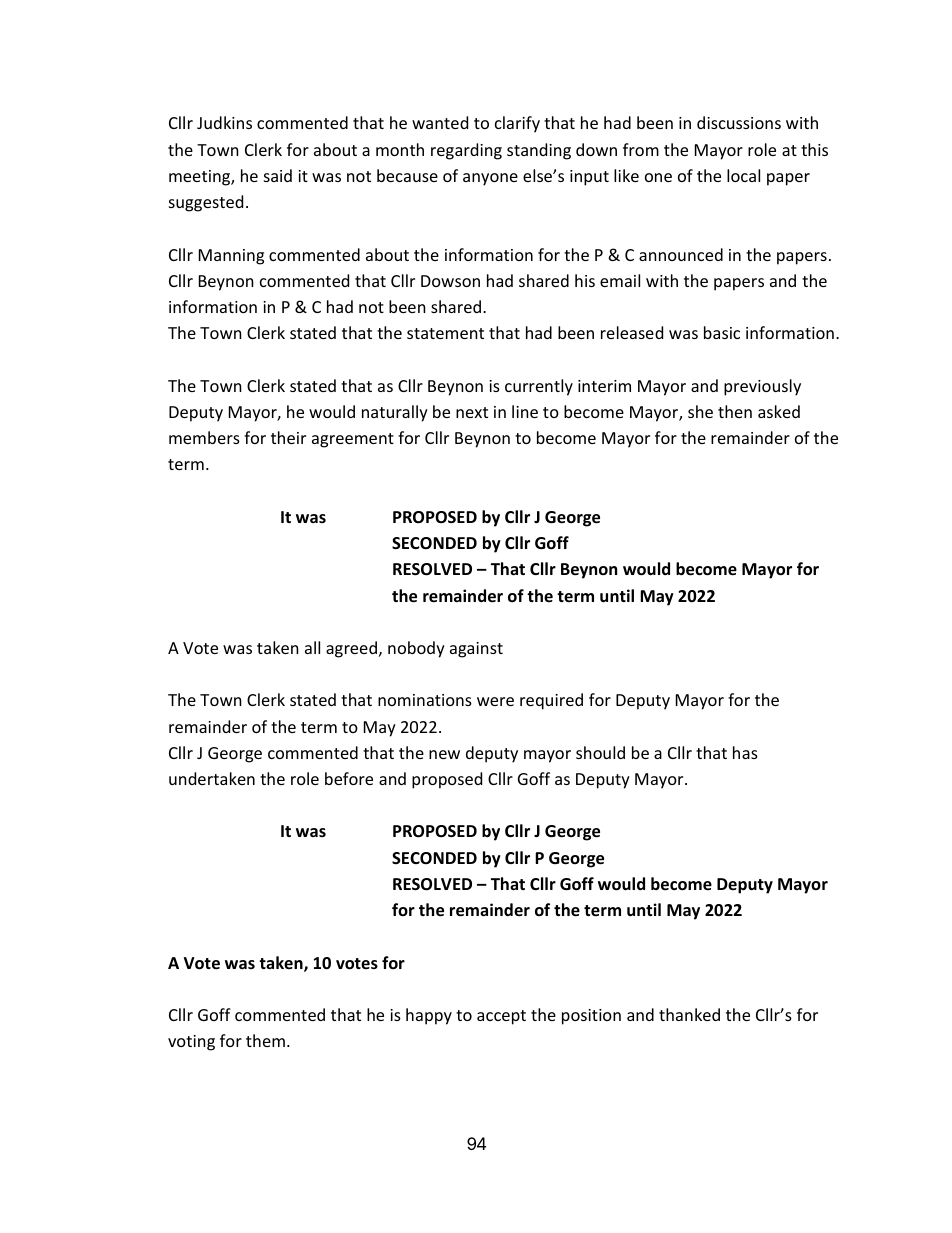 This image has height=1233, width=952. Describe the element at coordinates (743, 175) in the image. I see `local` at that location.
